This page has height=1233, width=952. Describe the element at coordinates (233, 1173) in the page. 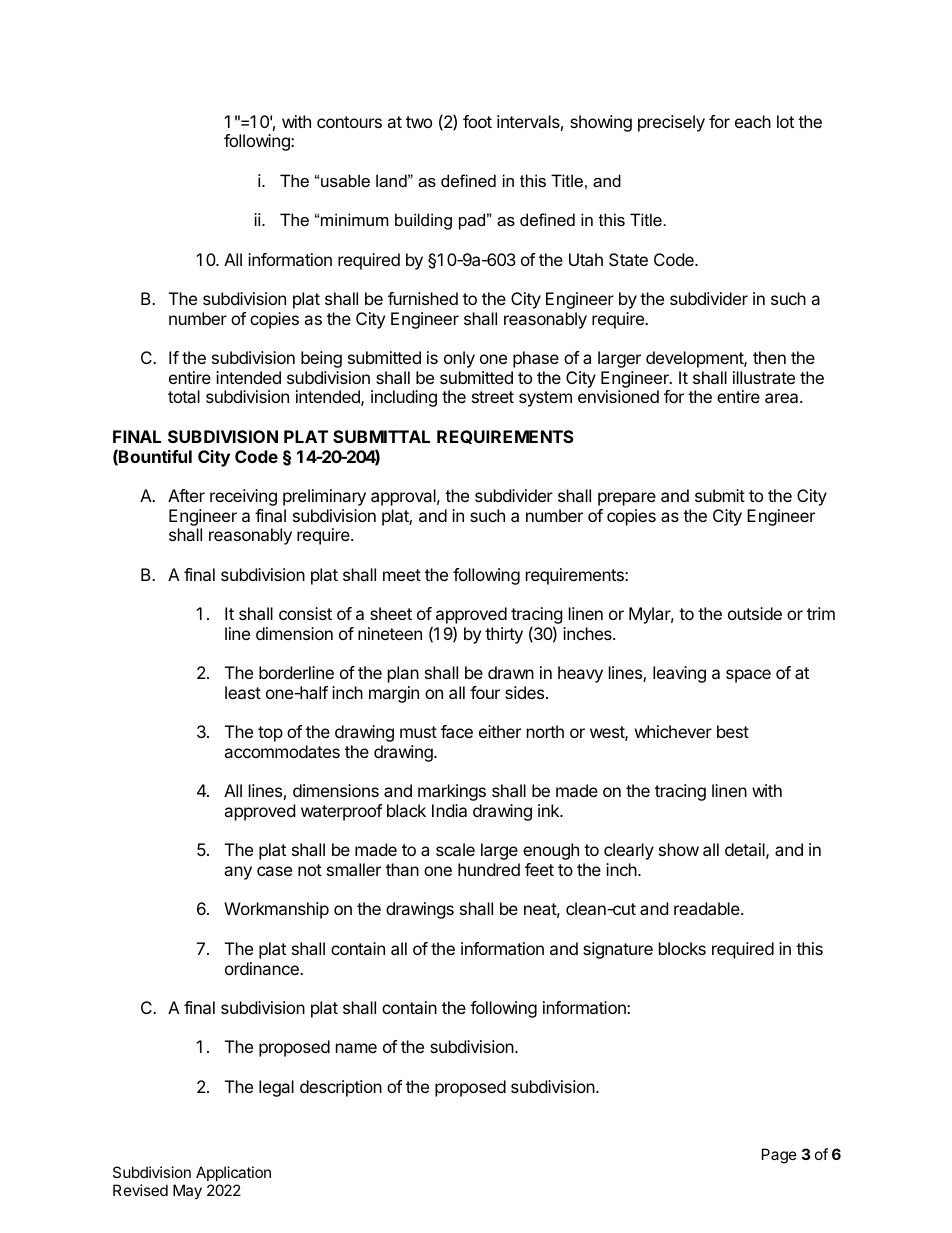

I see `Application` at that location.
